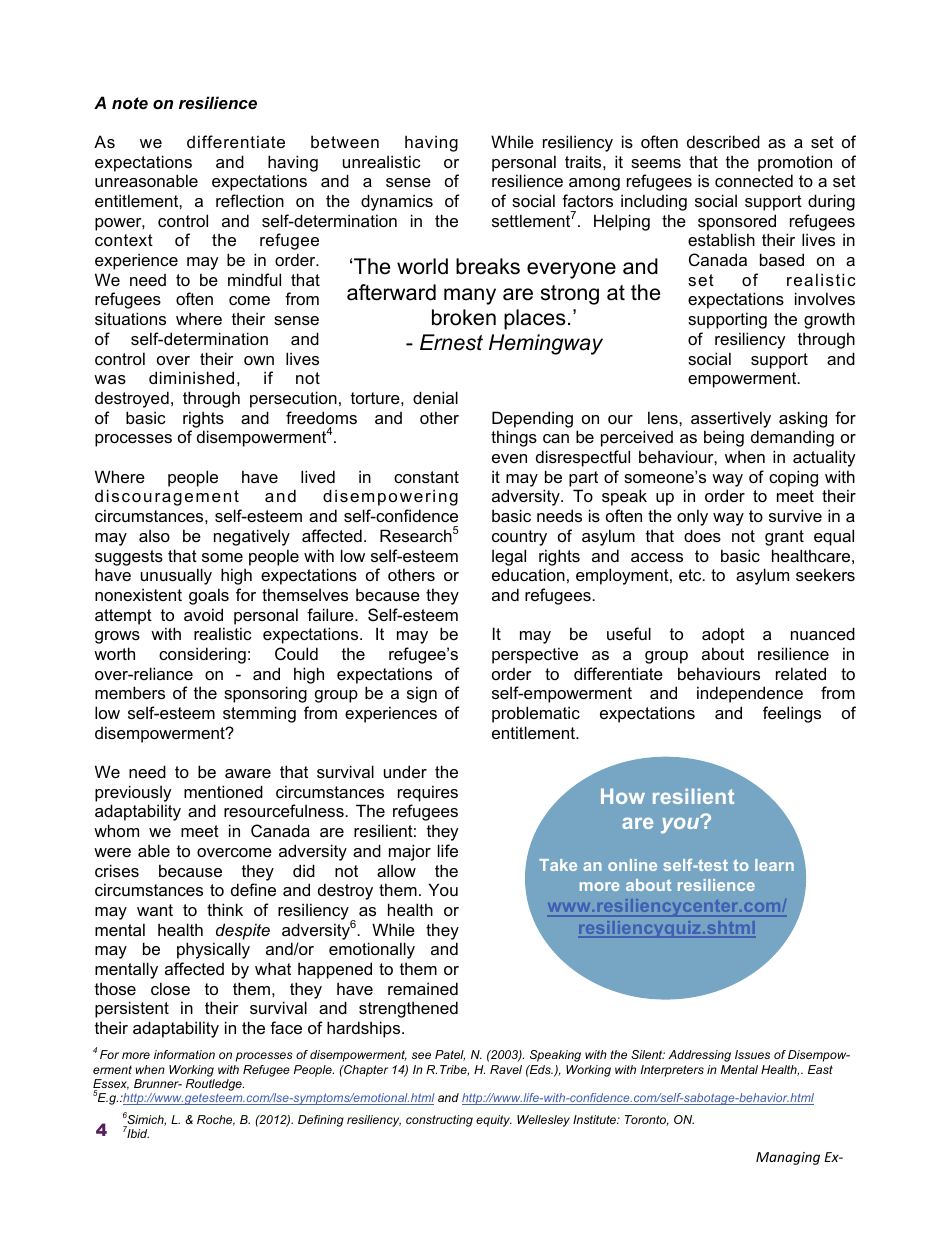  Describe the element at coordinates (509, 458) in the screenshot. I see `even` at that location.
